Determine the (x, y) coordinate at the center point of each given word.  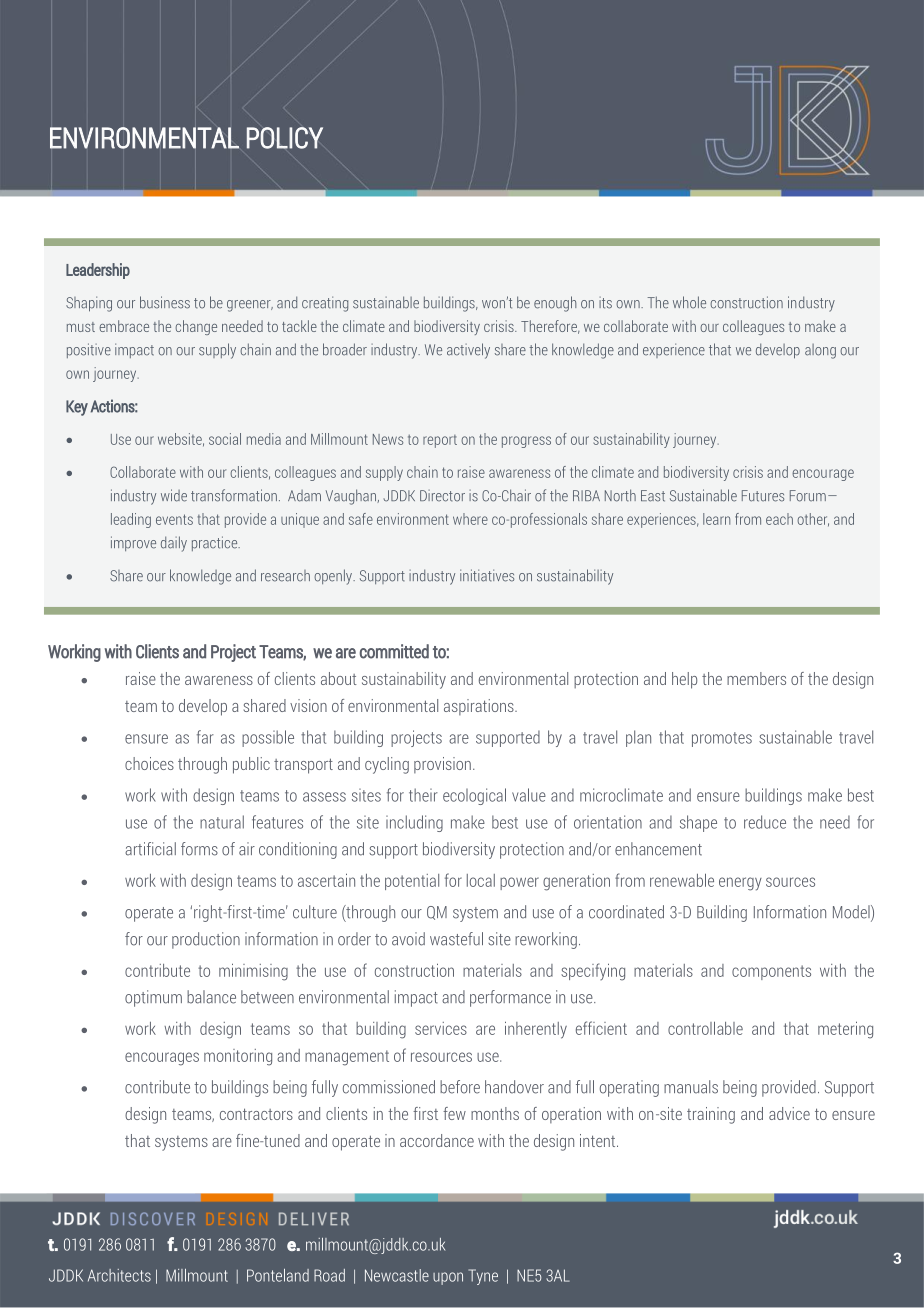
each (779, 519)
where (470, 519)
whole (689, 302)
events (174, 519)
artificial (150, 849)
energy (740, 884)
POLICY (285, 138)
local (481, 880)
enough (555, 304)
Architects (119, 1275)
